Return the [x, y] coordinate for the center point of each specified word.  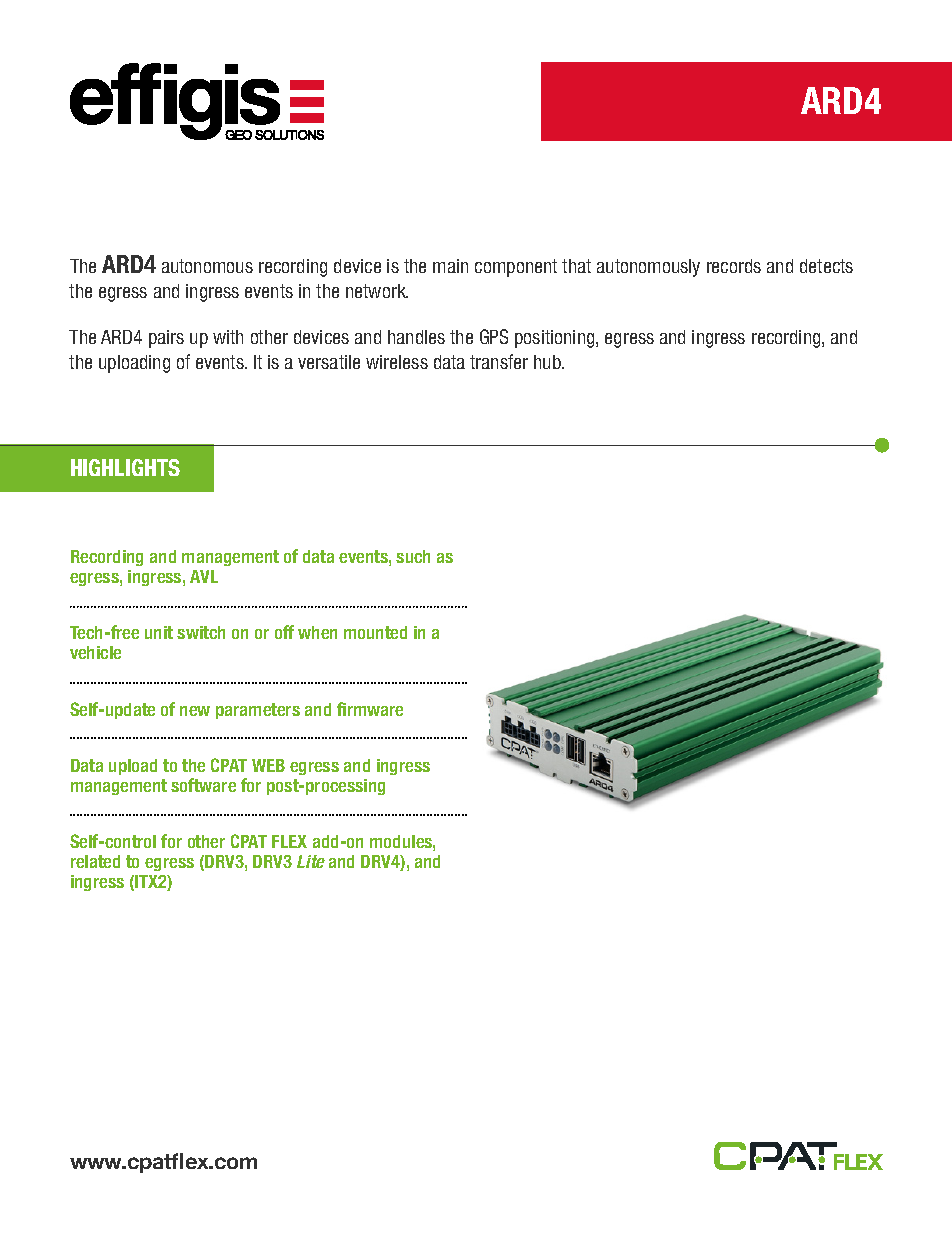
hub [548, 362]
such [413, 556]
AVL [204, 576]
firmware [370, 709]
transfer [499, 361]
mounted [375, 632]
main [450, 266]
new [195, 711]
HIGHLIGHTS [125, 467]
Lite [311, 861]
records [734, 266]
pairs [166, 339]
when [317, 632]
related [95, 861]
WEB [268, 765]
